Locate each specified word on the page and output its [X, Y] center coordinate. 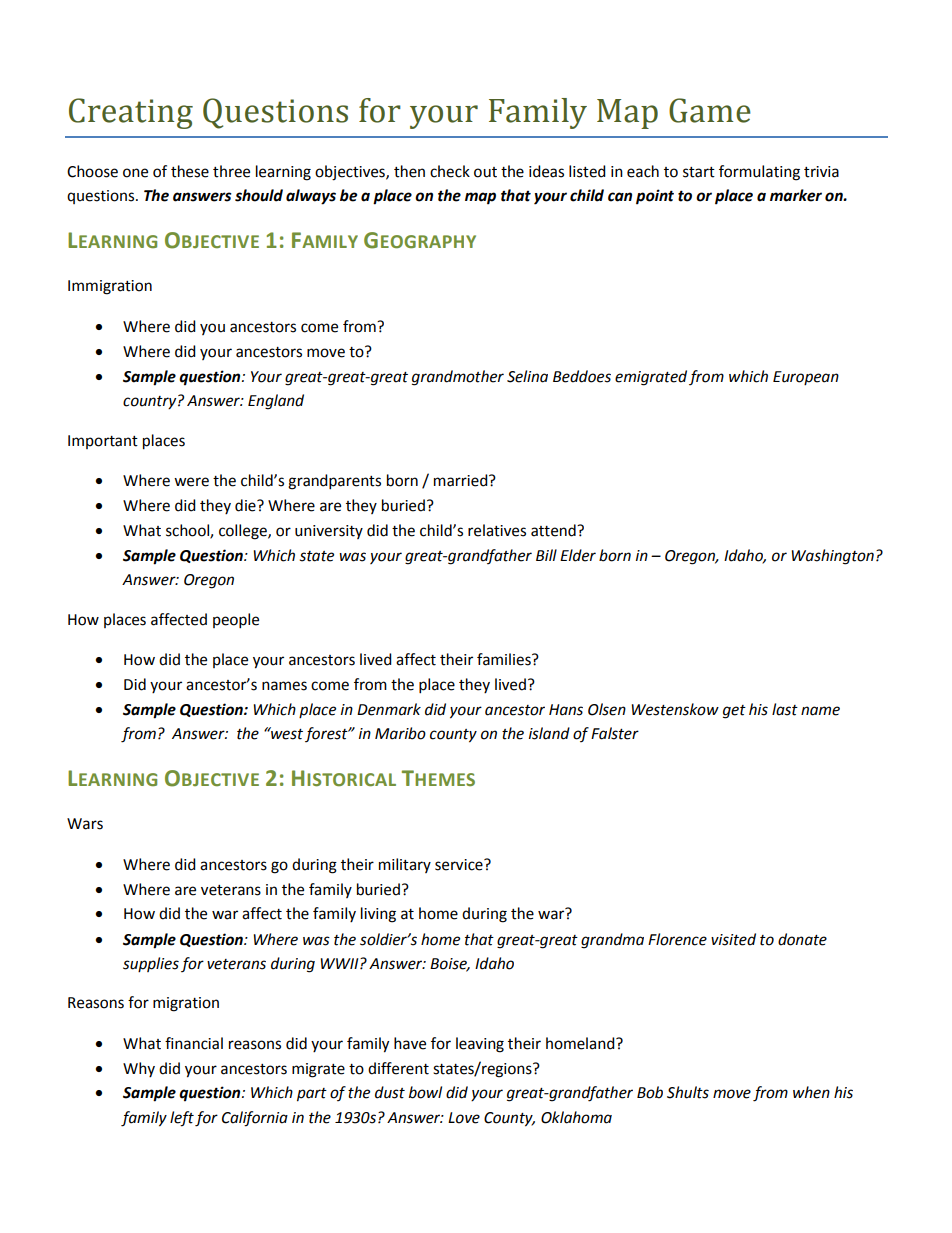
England [276, 402]
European [806, 378]
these [190, 171]
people [236, 621]
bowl [425, 1092]
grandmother [458, 378]
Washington [832, 557]
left [182, 1119]
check [450, 171]
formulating [759, 173]
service [460, 865]
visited [733, 939]
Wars [85, 824]
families [505, 659]
